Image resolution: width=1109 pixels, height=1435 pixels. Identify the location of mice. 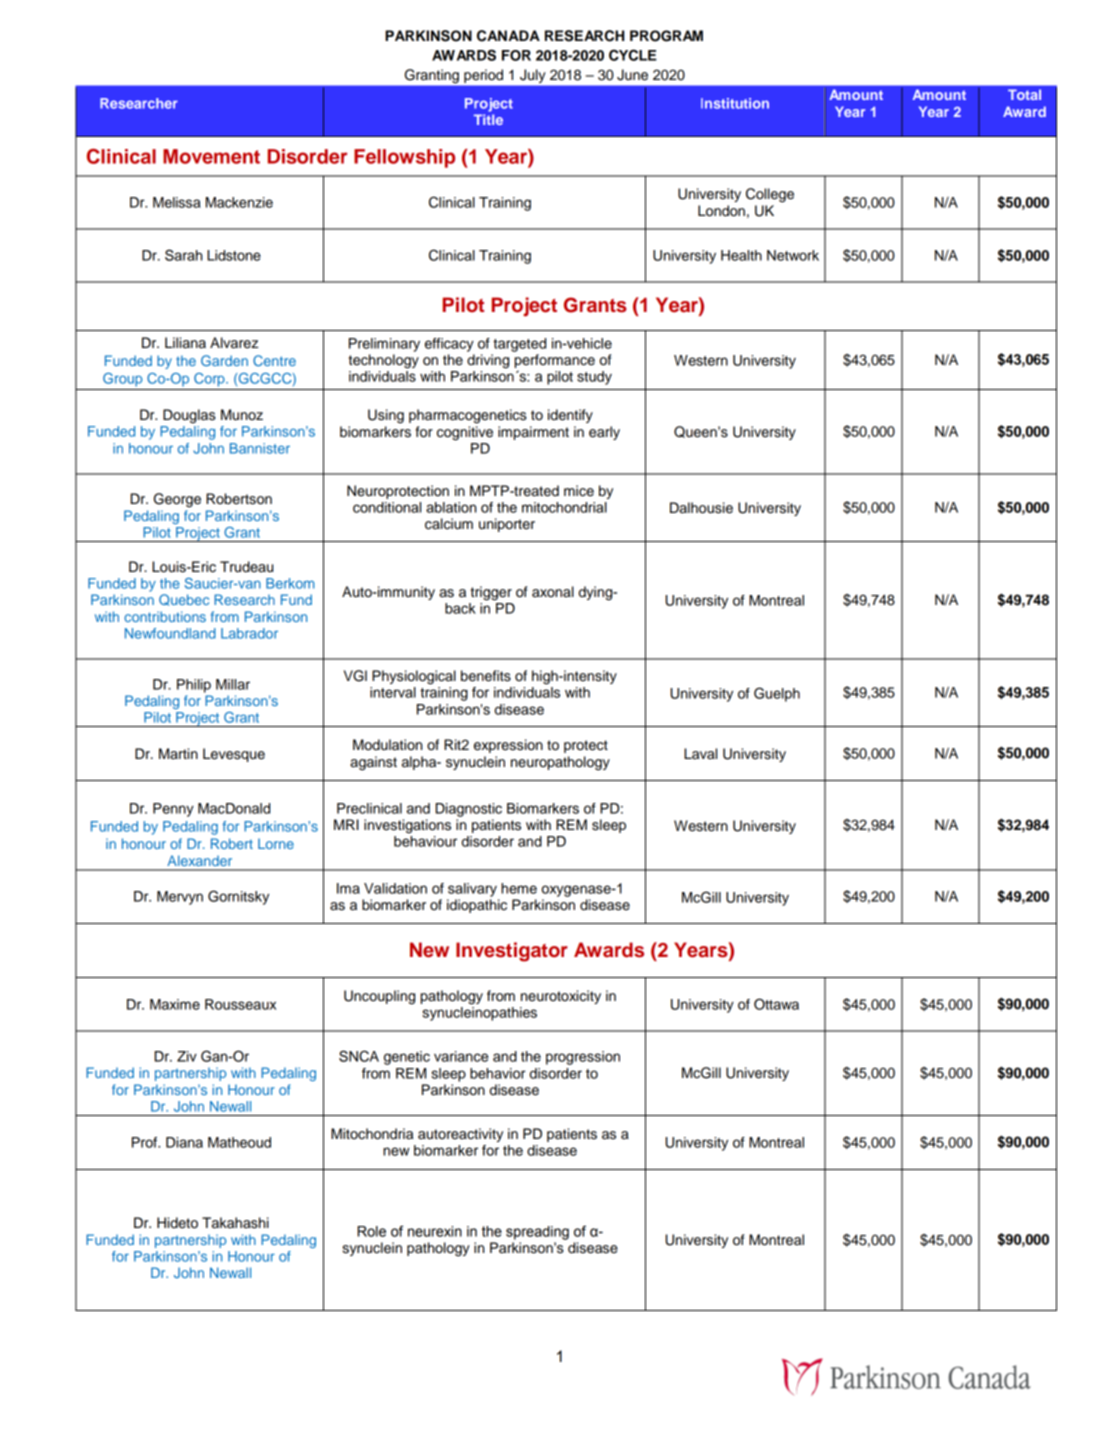
(579, 491).
